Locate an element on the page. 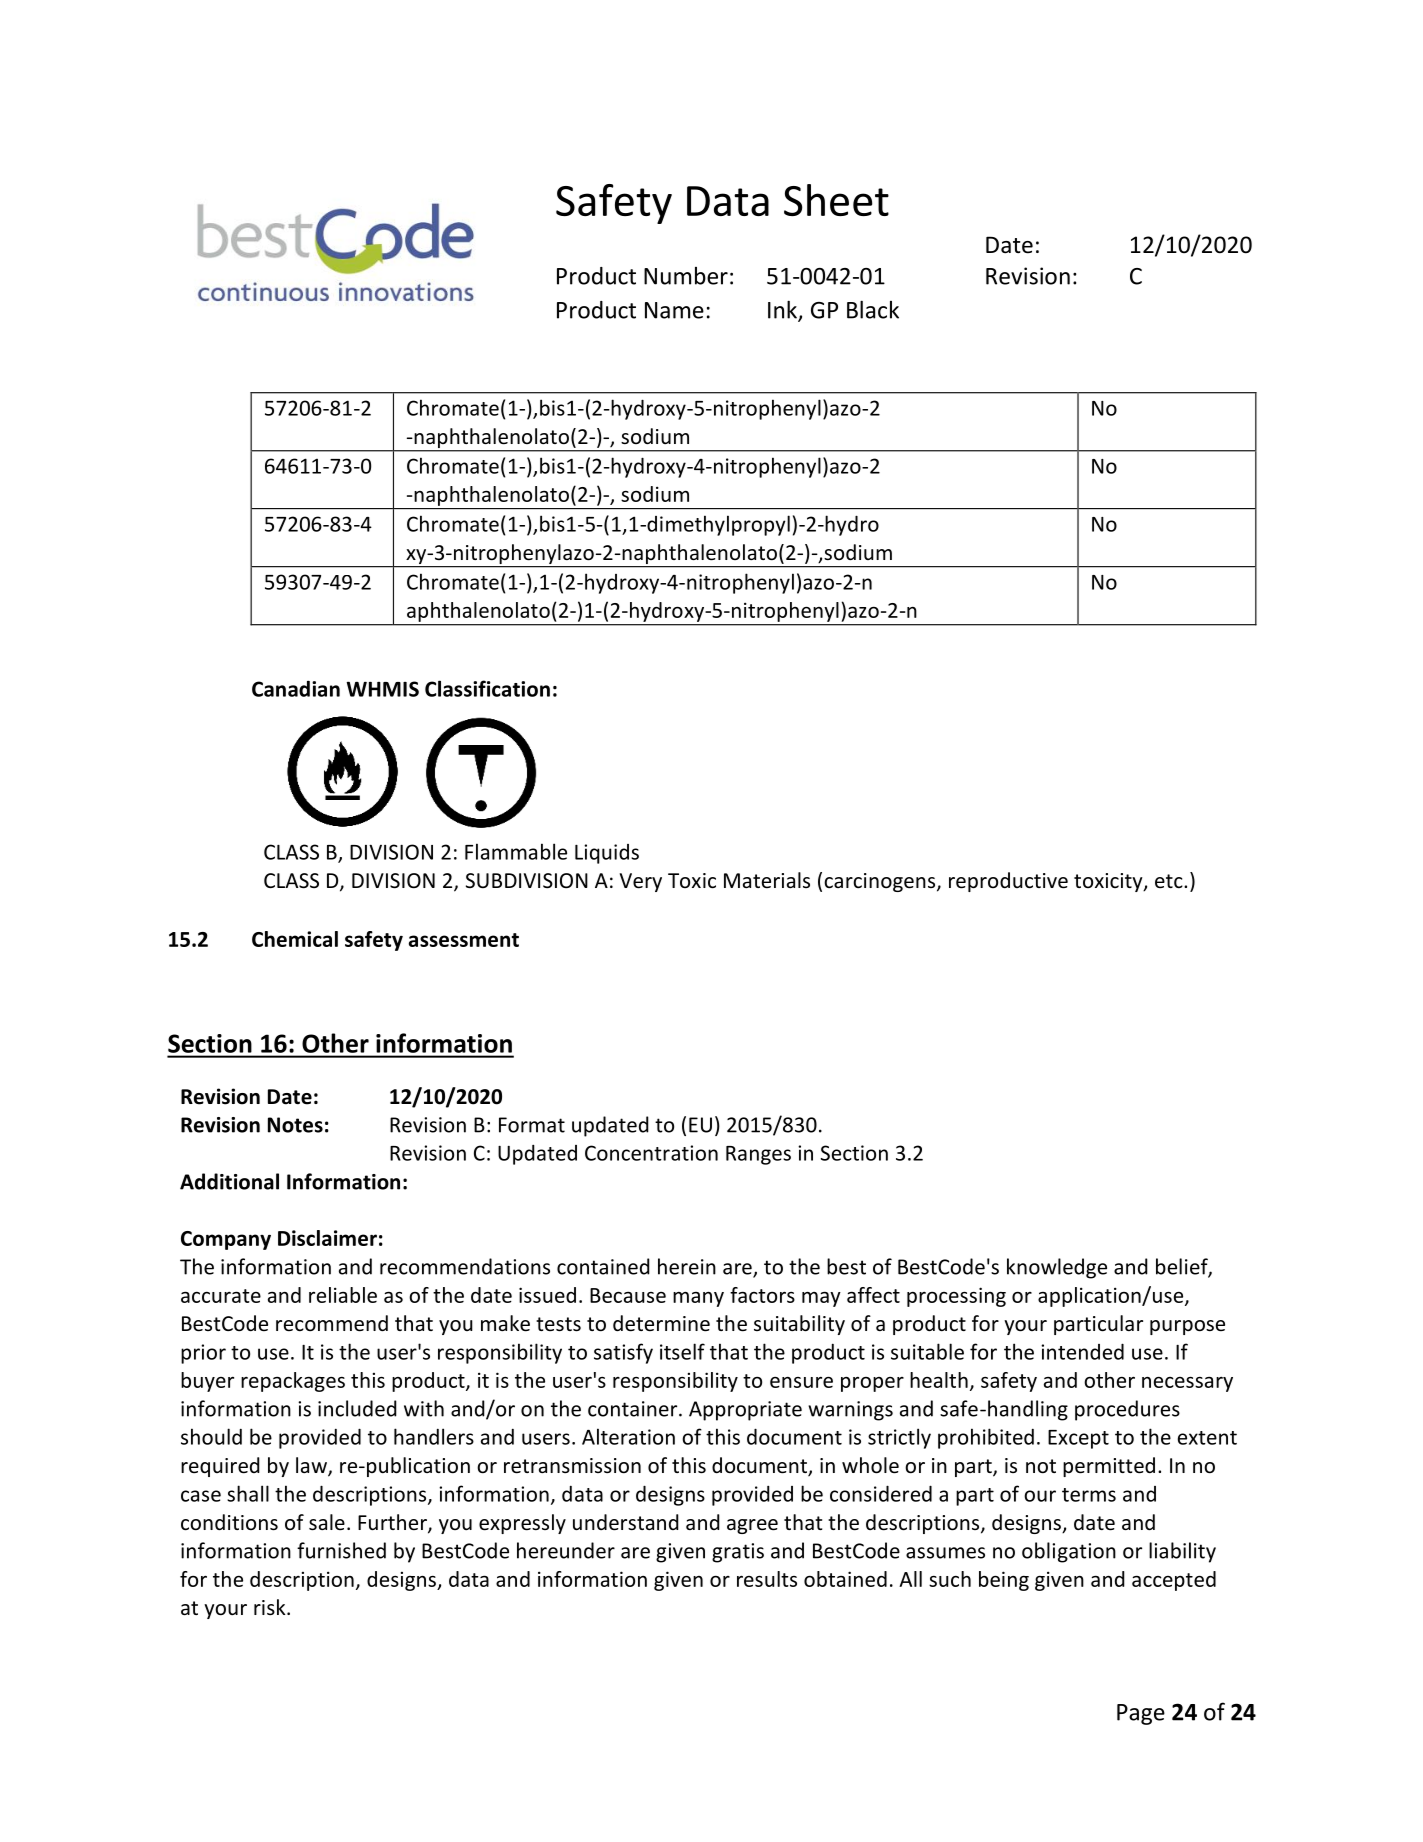 The height and width of the page is (1842, 1423). Black is located at coordinates (873, 309).
